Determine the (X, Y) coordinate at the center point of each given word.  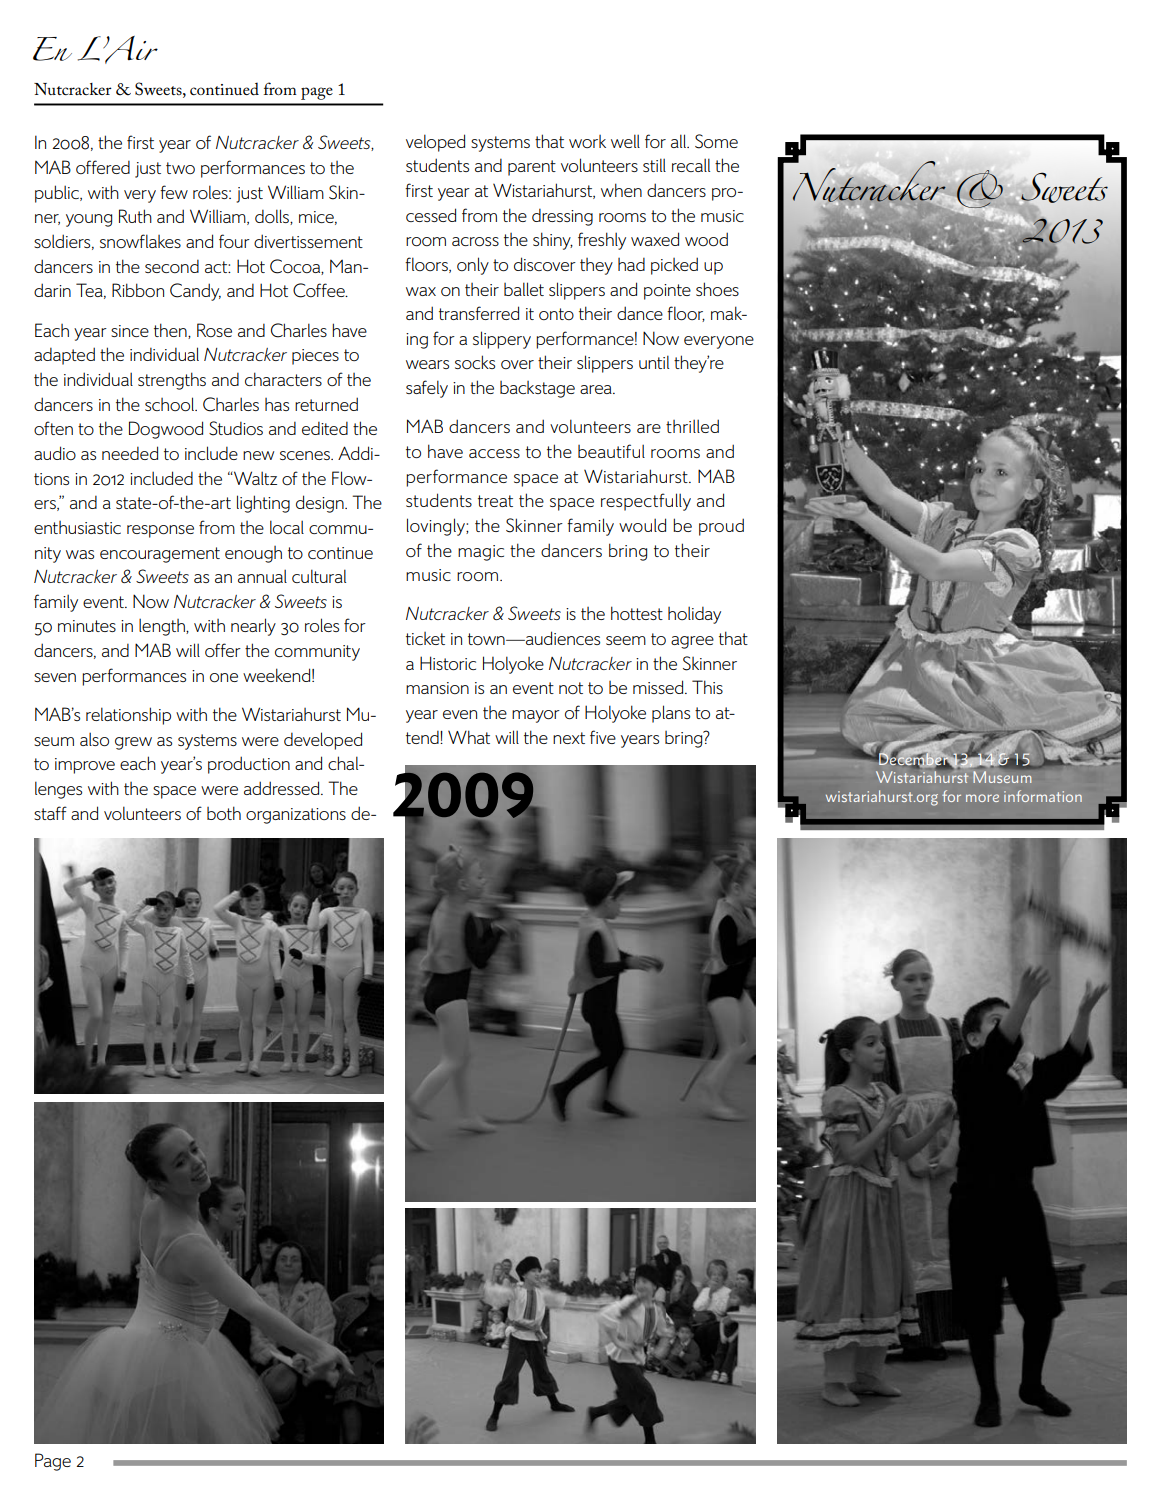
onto (556, 314)
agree (692, 642)
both (224, 813)
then (171, 331)
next (569, 738)
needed (130, 453)
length (163, 627)
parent (532, 168)
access (494, 453)
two (180, 168)
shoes (717, 289)
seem (626, 640)
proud (721, 527)
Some (716, 141)
